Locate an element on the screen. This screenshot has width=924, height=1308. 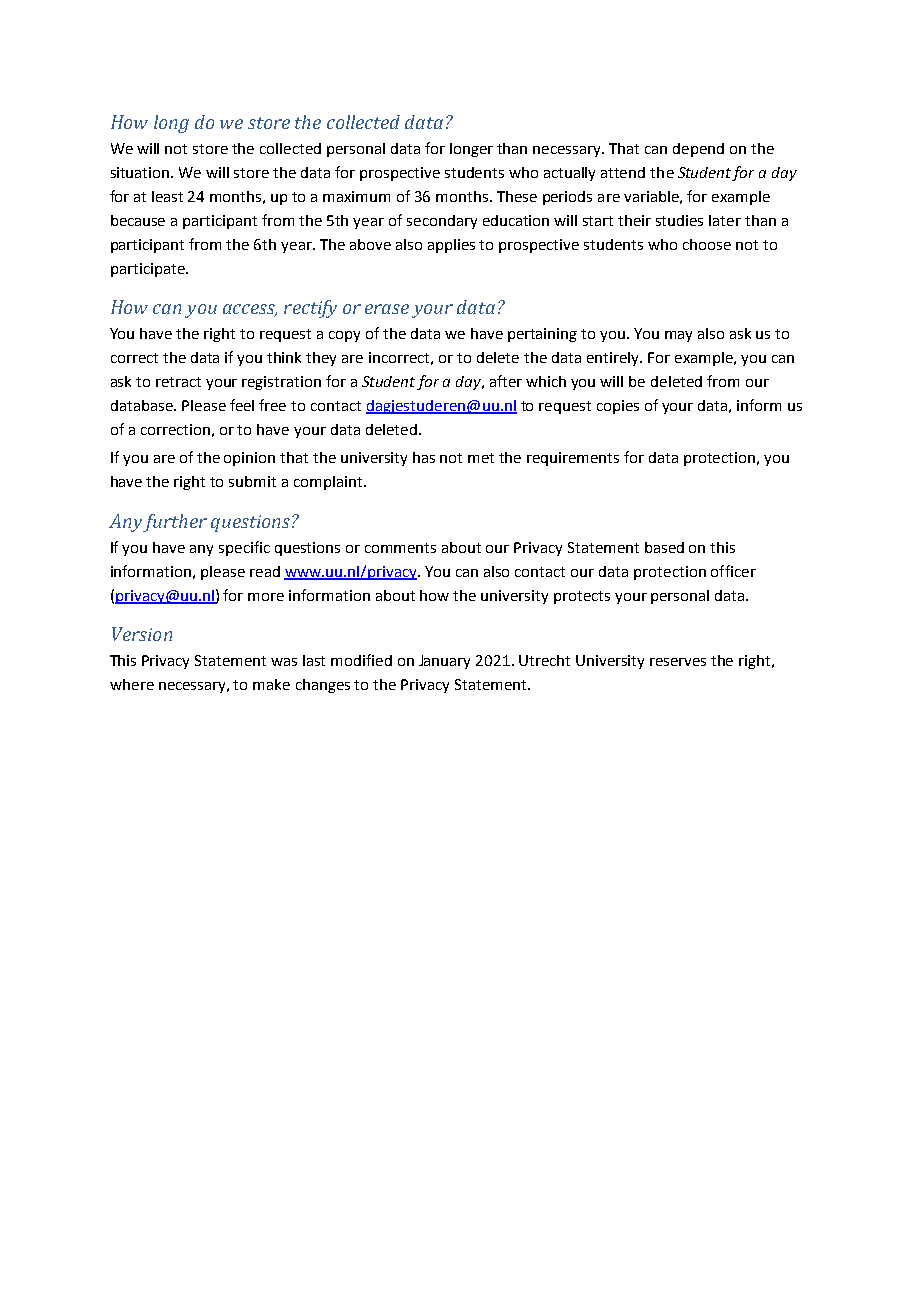
January is located at coordinates (444, 662).
